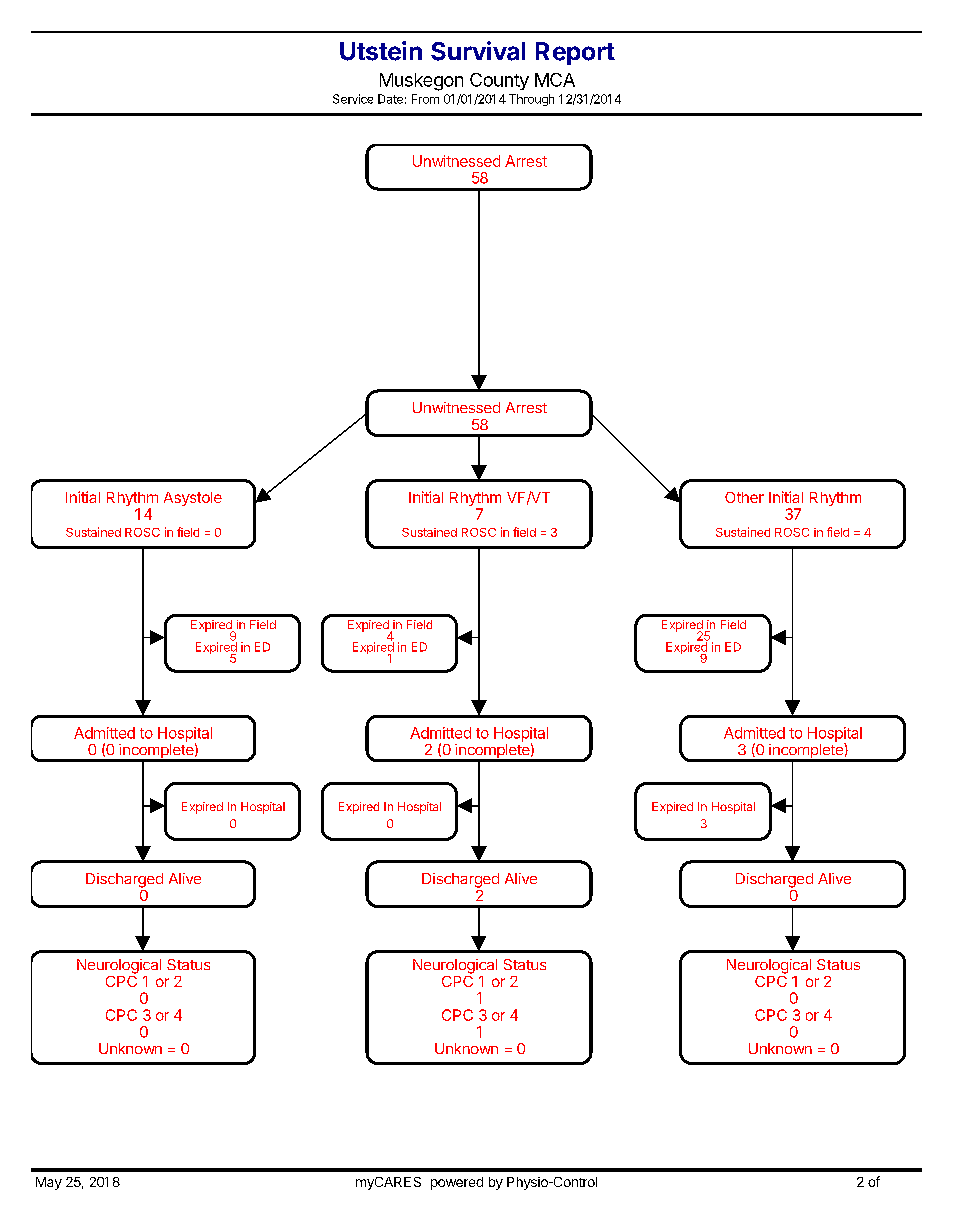  I want to click on County, so click(499, 81).
